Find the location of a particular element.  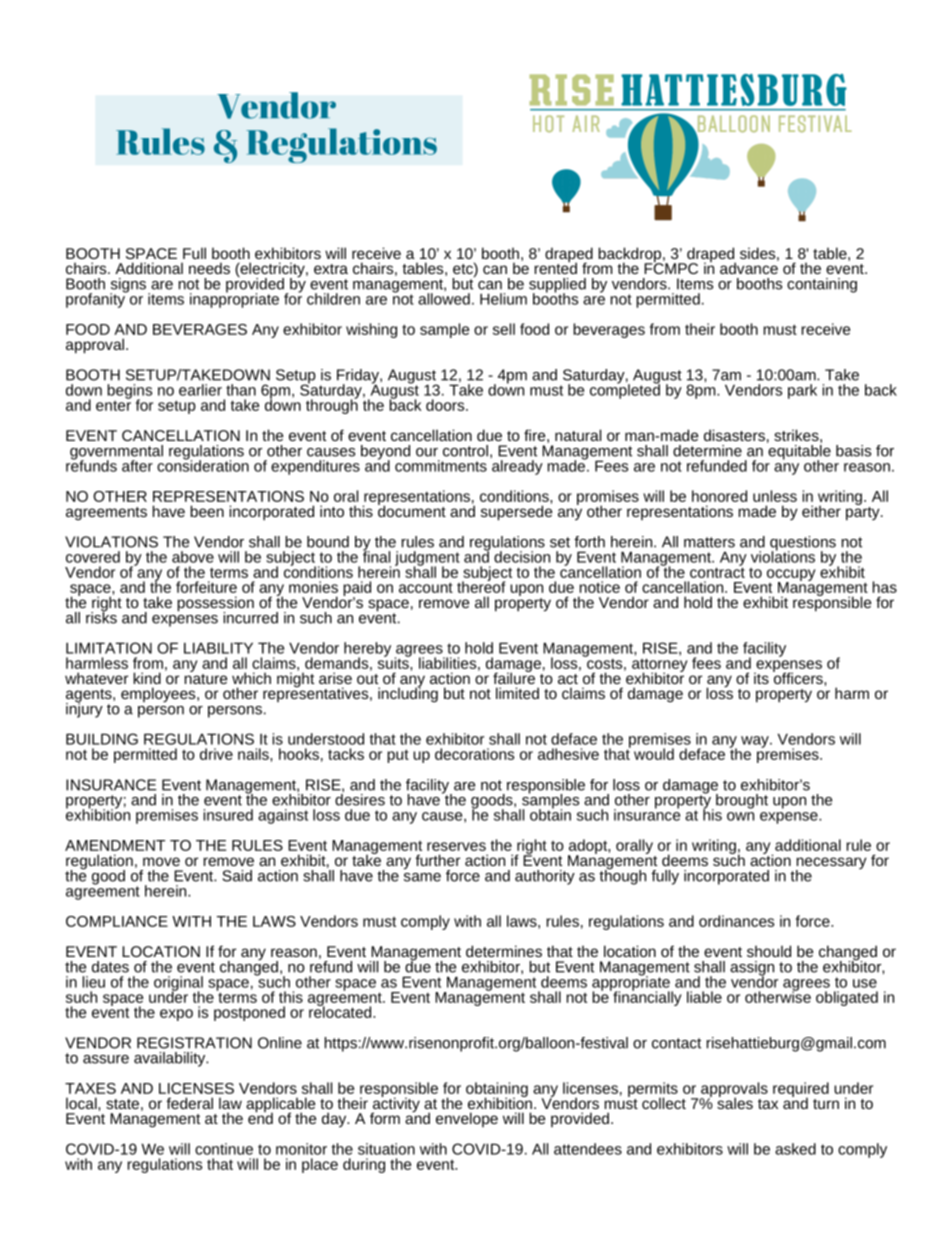

continue is located at coordinates (224, 1149).
